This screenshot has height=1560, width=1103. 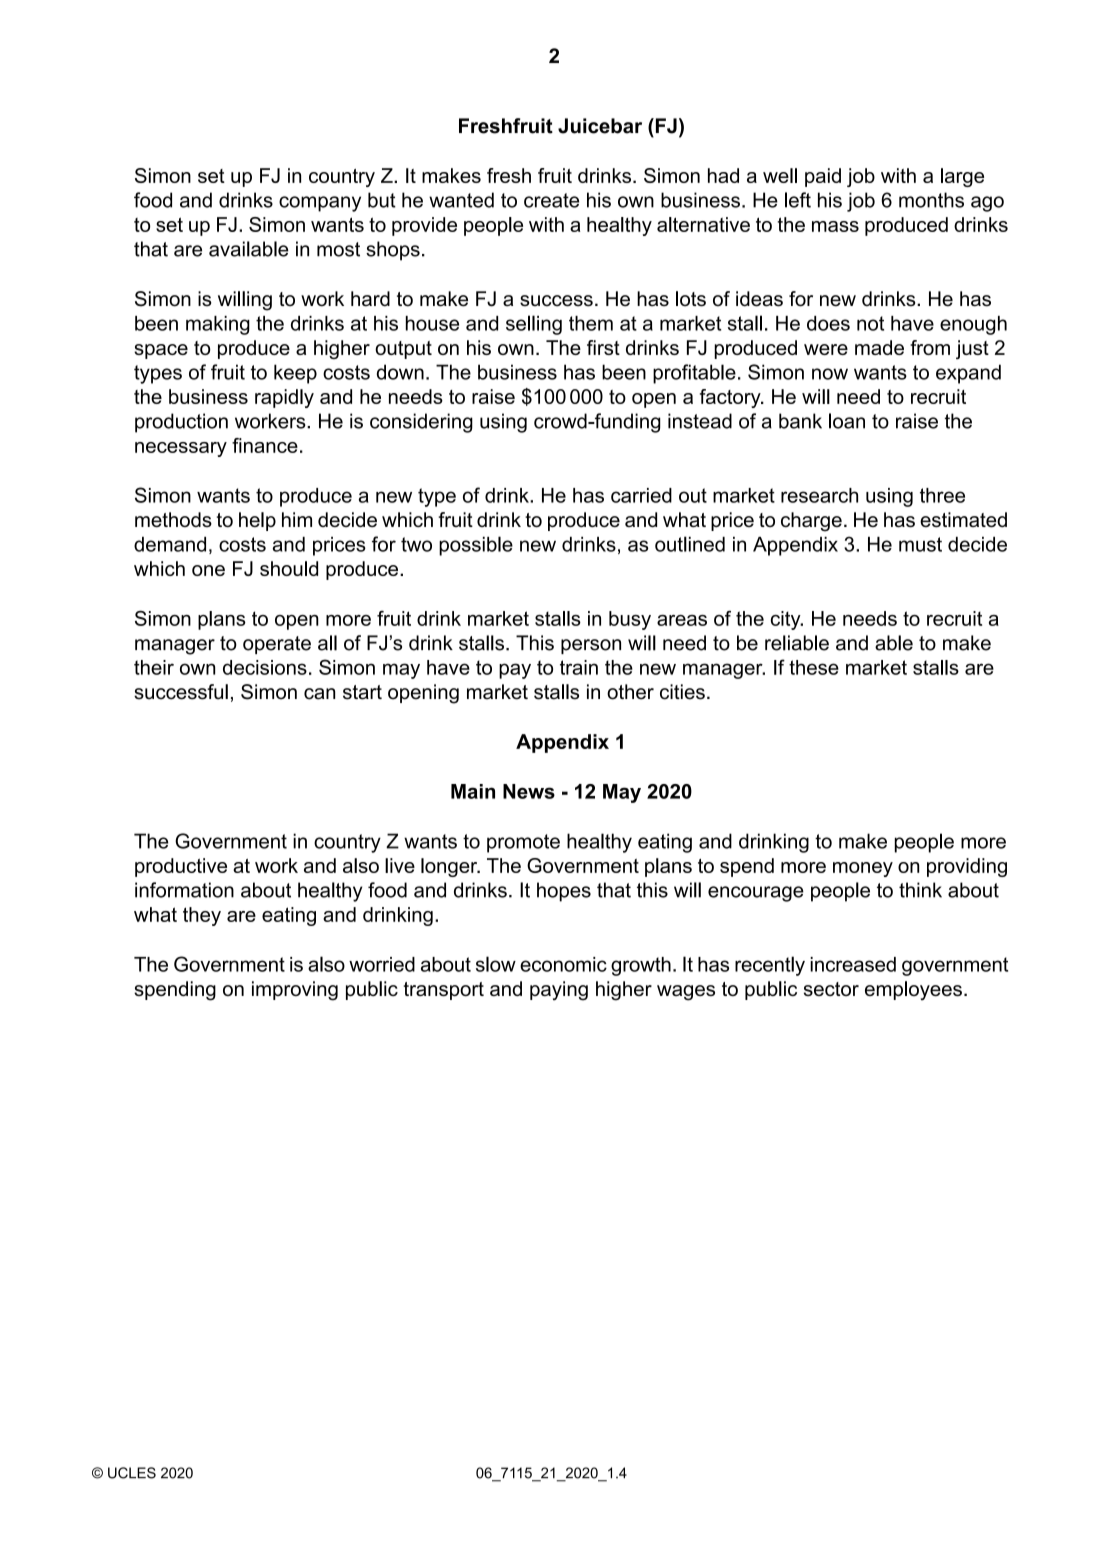 I want to click on busy, so click(x=630, y=620).
